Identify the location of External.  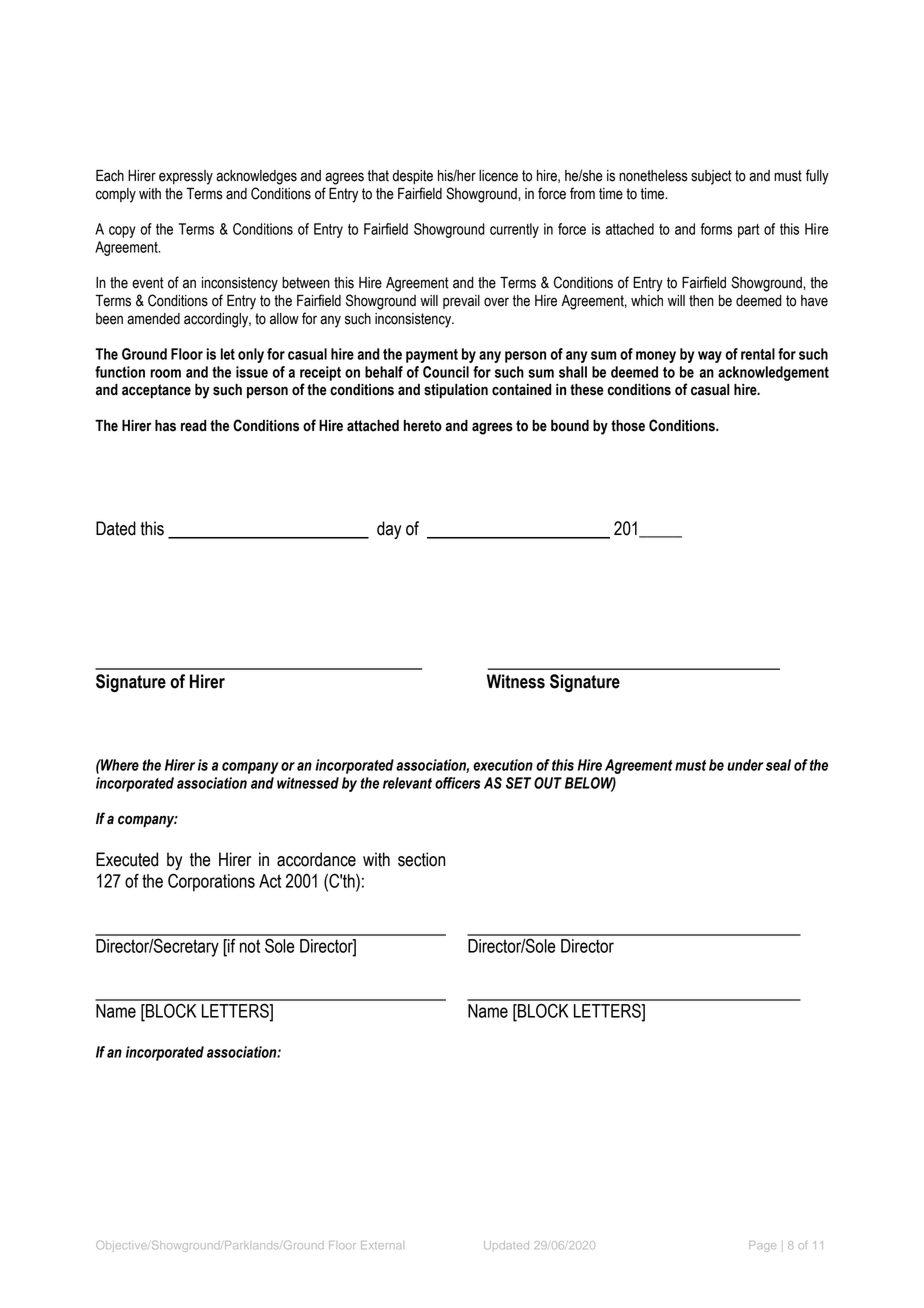
(382, 1245).
